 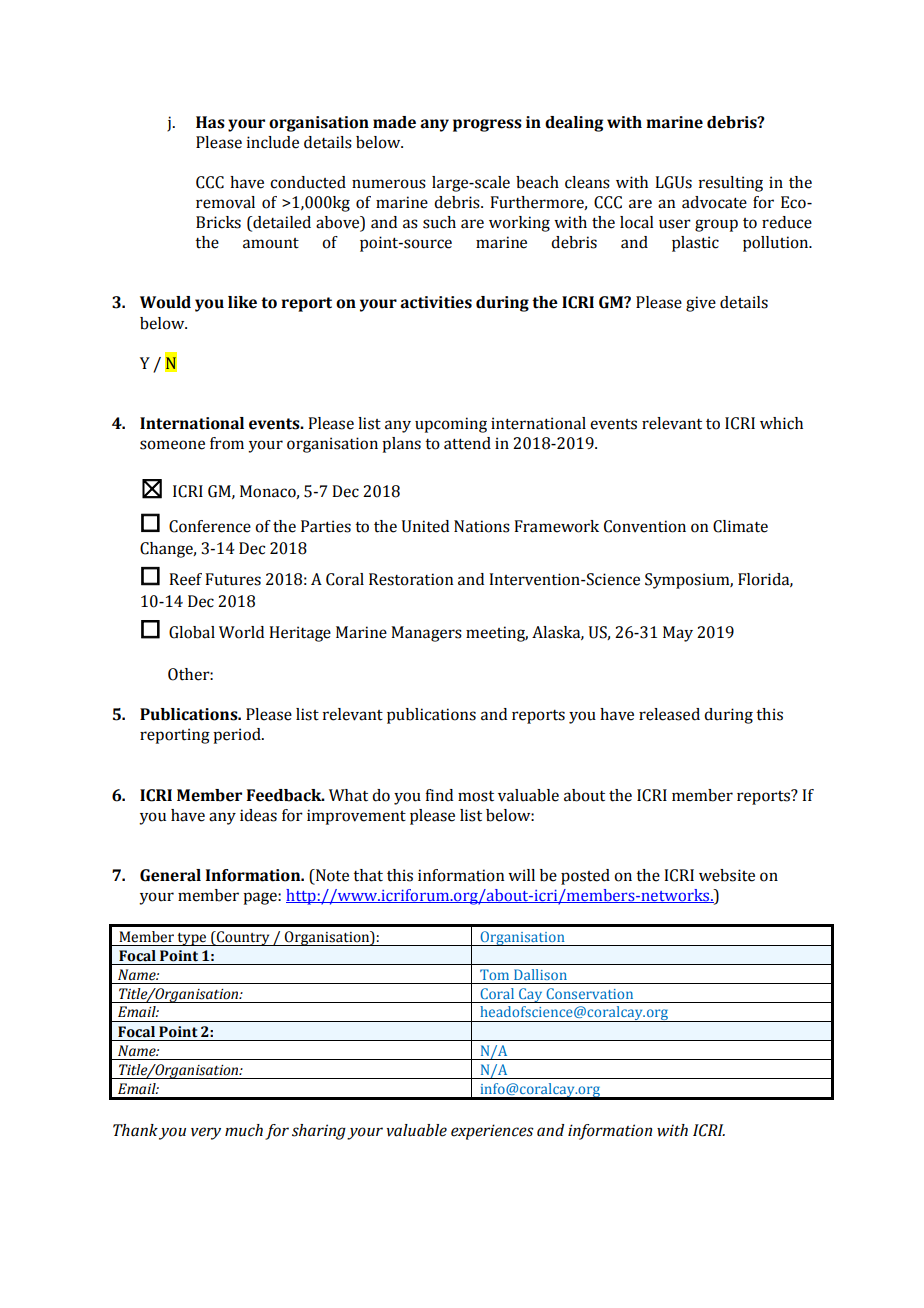 What do you see at coordinates (206, 1133) in the image?
I see `very` at bounding box center [206, 1133].
